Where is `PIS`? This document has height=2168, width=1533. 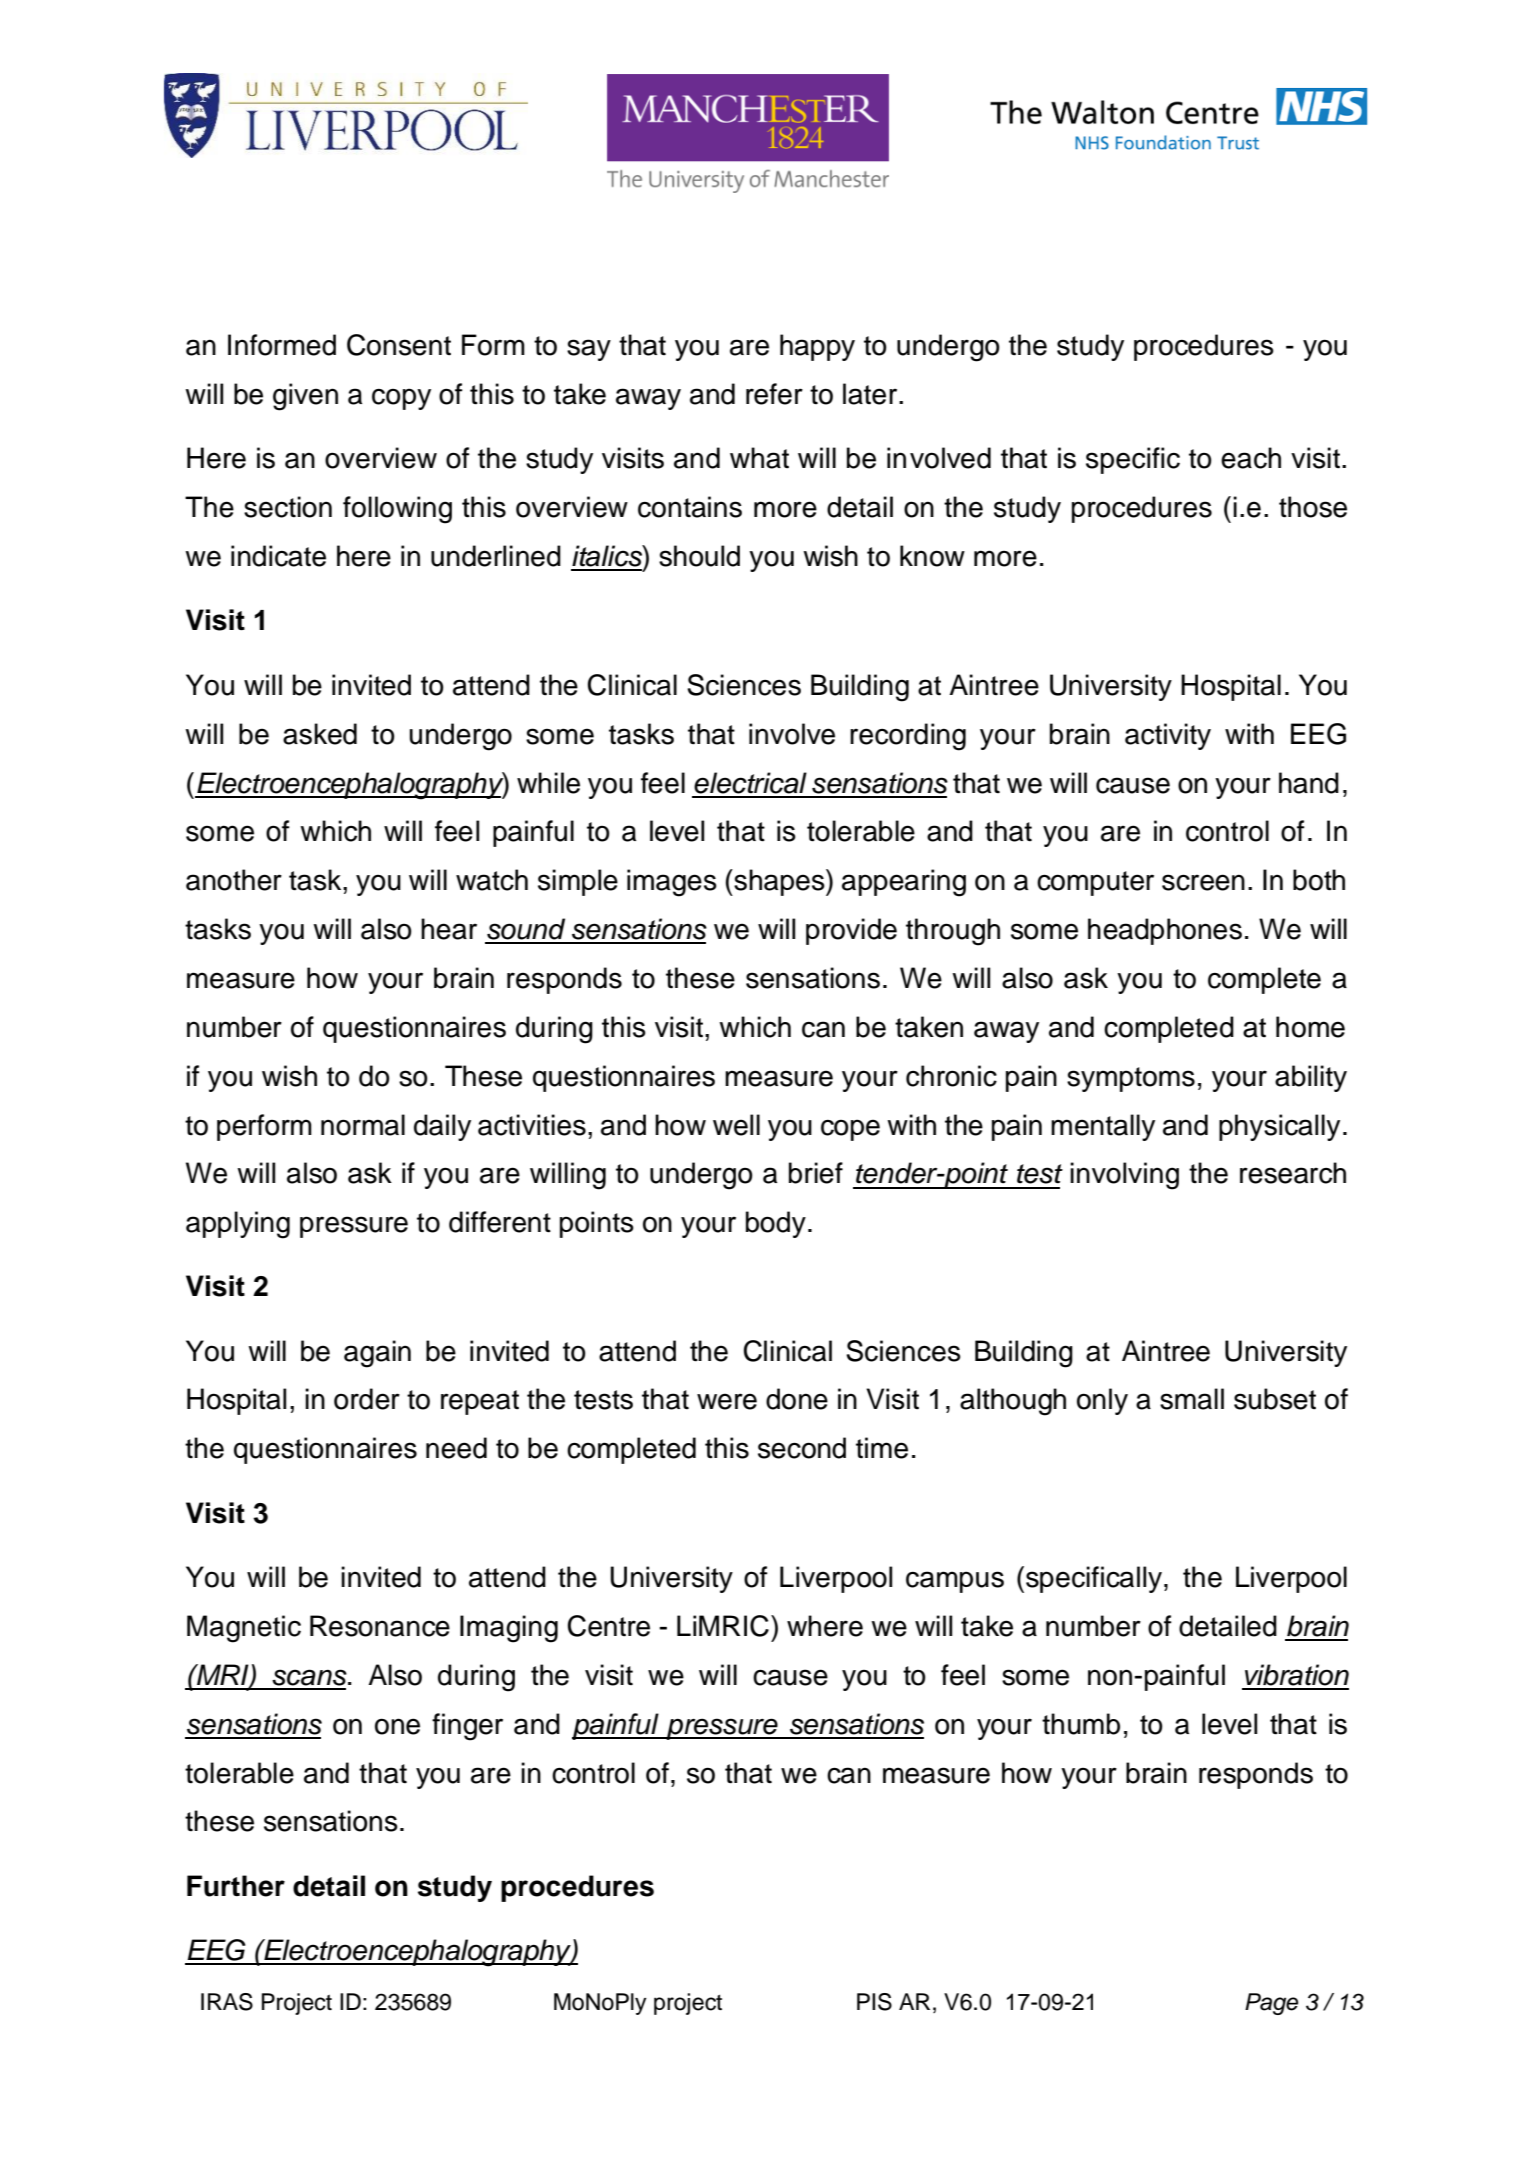
PIS is located at coordinates (874, 2002).
